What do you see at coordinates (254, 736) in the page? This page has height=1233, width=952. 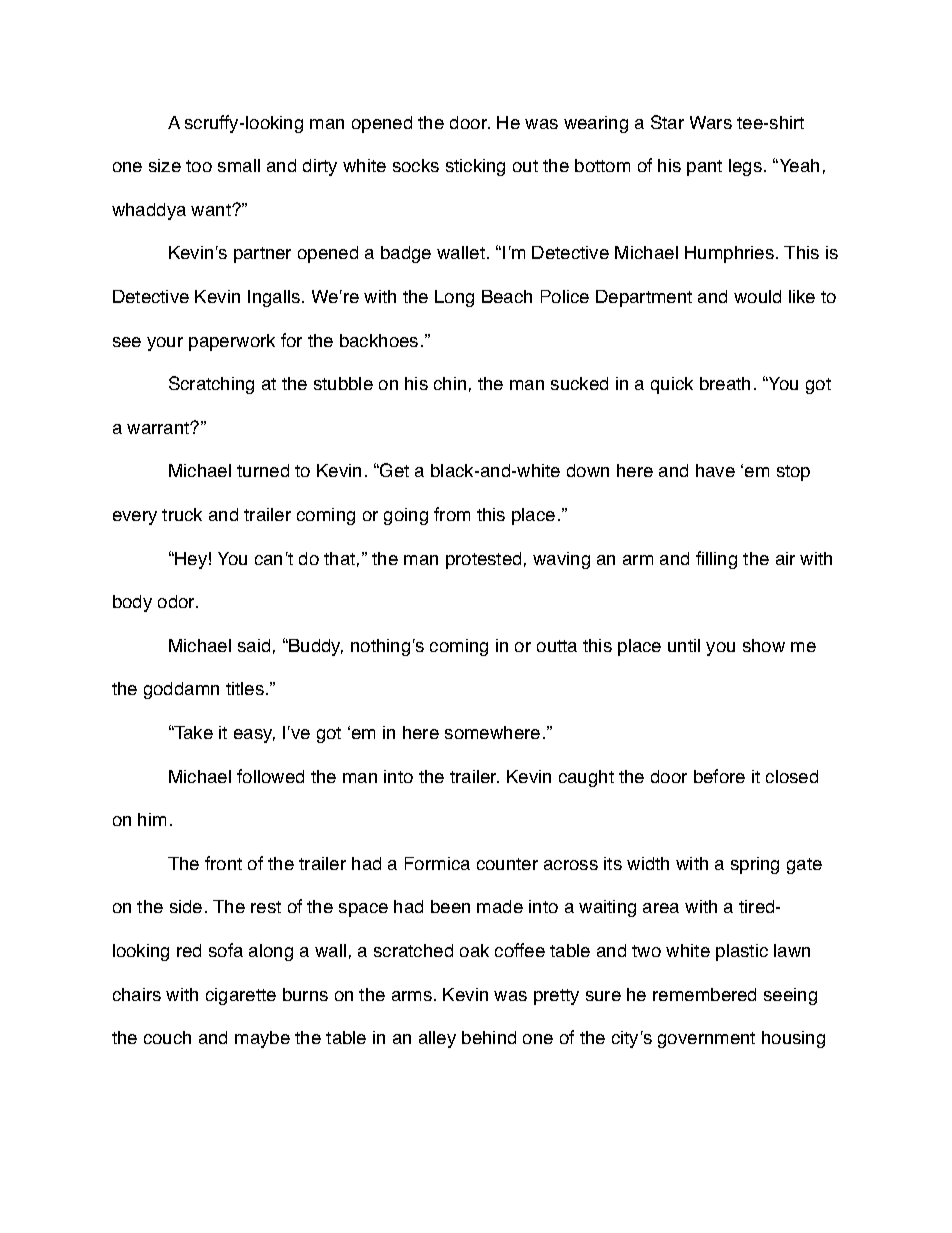 I see `easy` at bounding box center [254, 736].
